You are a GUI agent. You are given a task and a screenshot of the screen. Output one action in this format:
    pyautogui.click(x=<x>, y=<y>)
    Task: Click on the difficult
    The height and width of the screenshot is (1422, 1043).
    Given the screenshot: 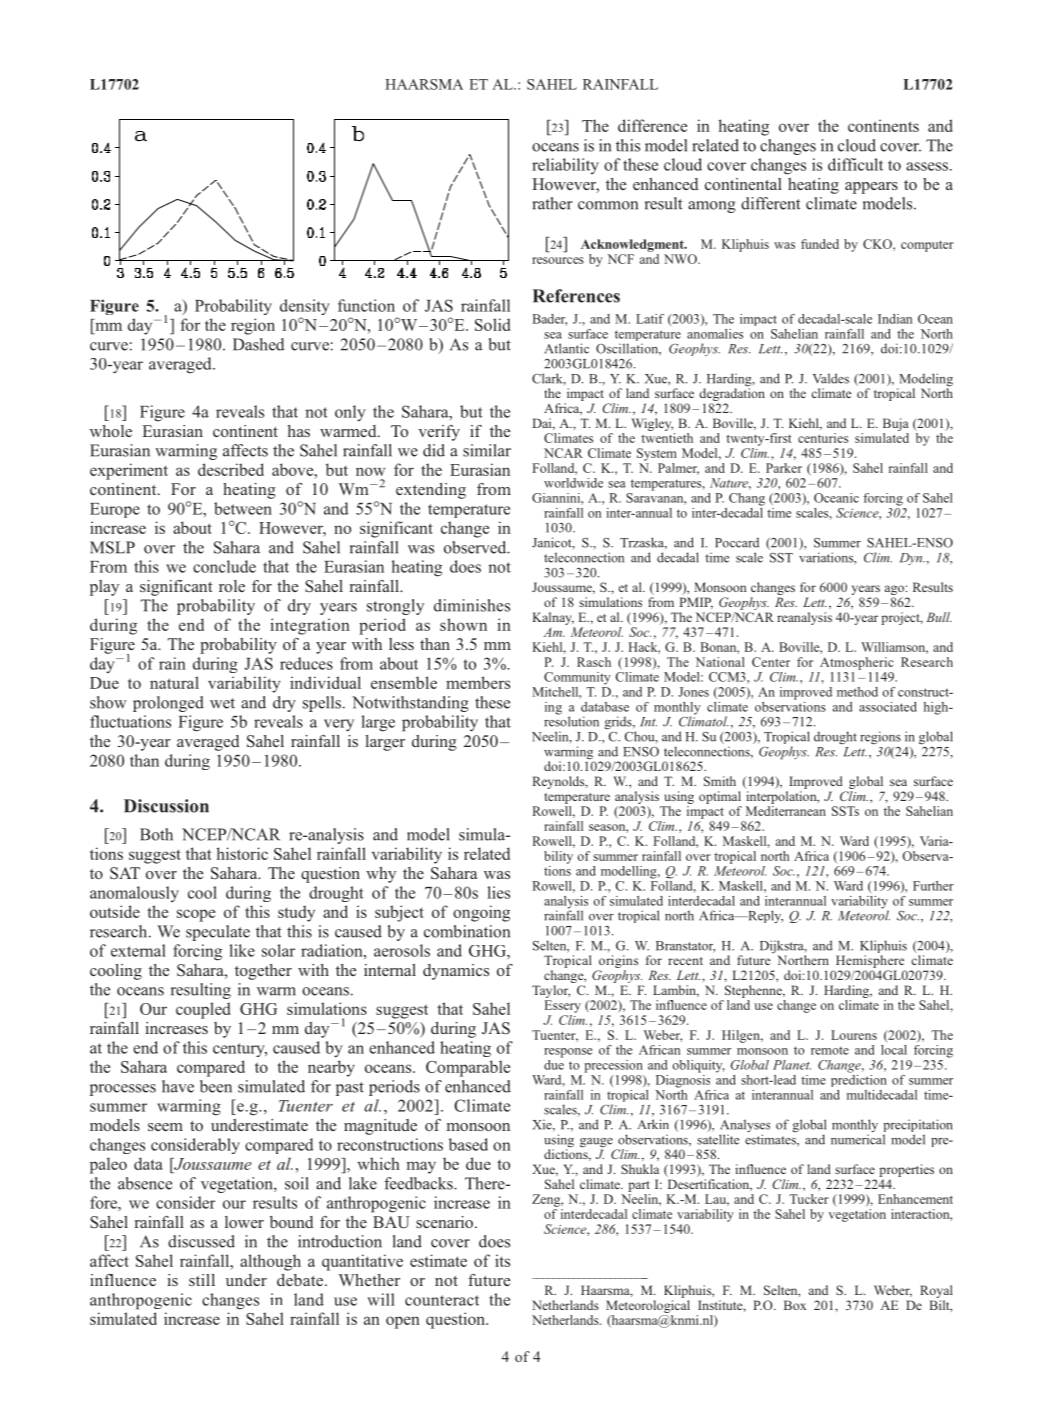 What is the action you would take?
    pyautogui.click(x=855, y=164)
